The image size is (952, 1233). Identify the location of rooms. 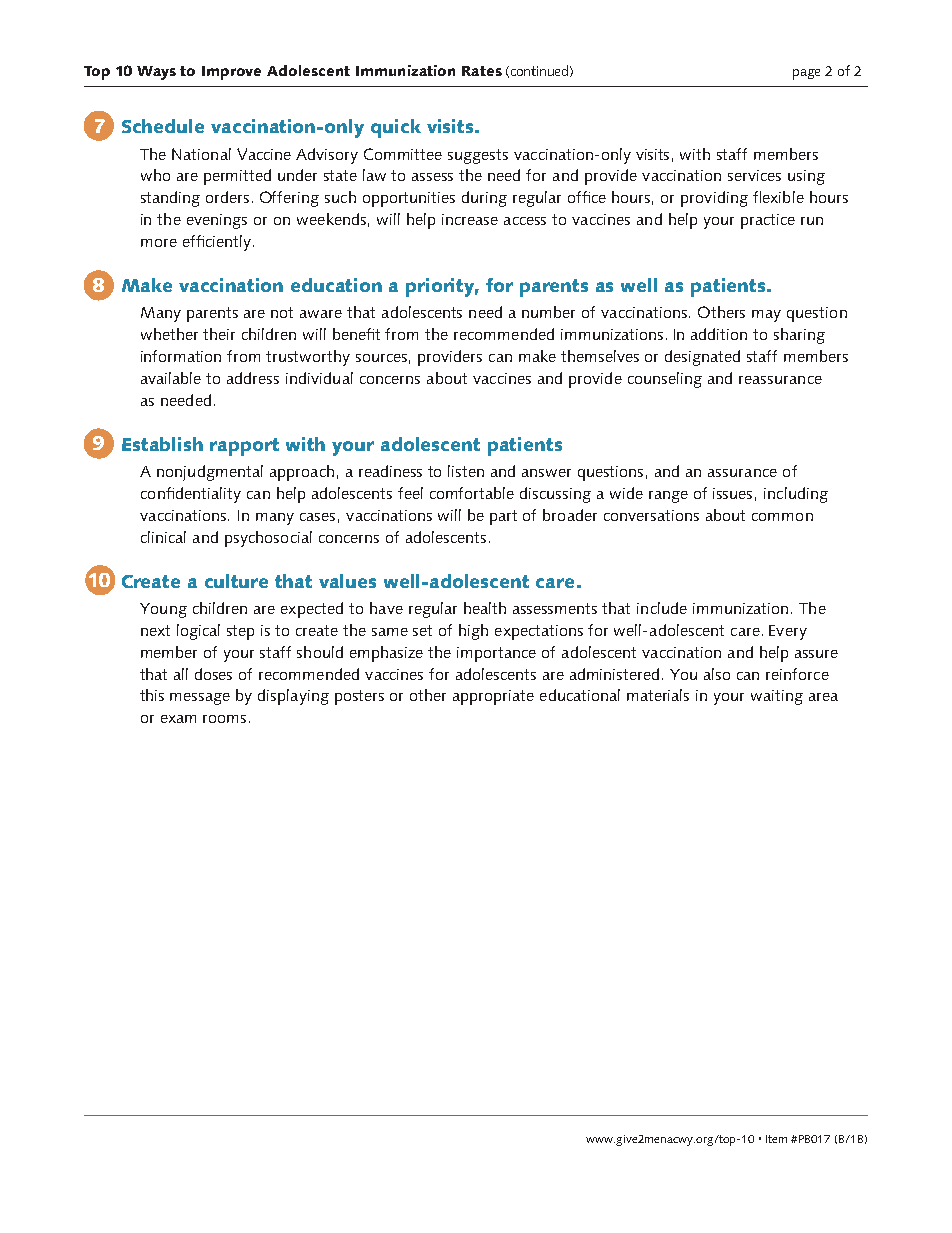
(224, 719).
